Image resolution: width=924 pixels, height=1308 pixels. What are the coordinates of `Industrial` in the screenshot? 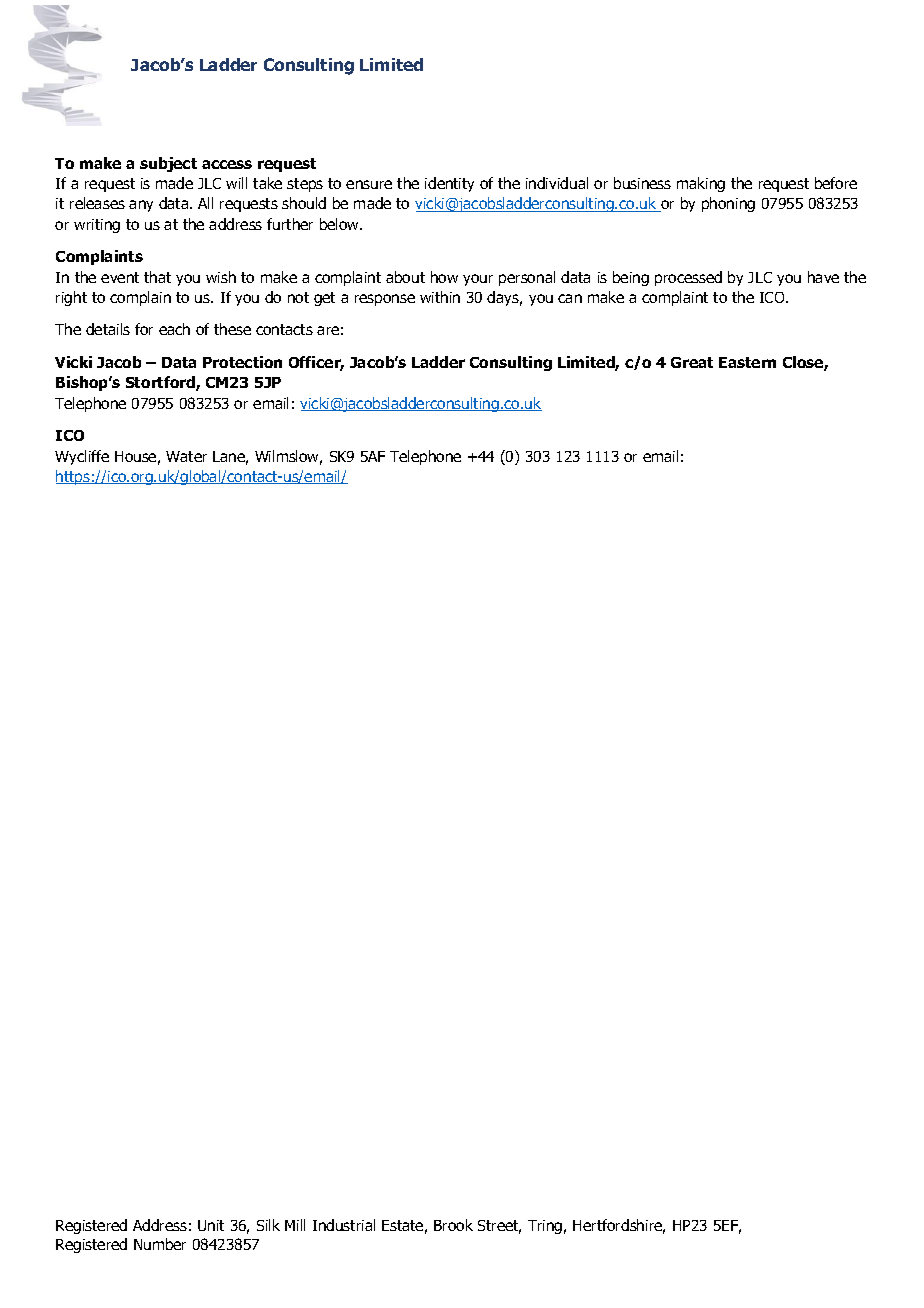 It's located at (344, 1225).
